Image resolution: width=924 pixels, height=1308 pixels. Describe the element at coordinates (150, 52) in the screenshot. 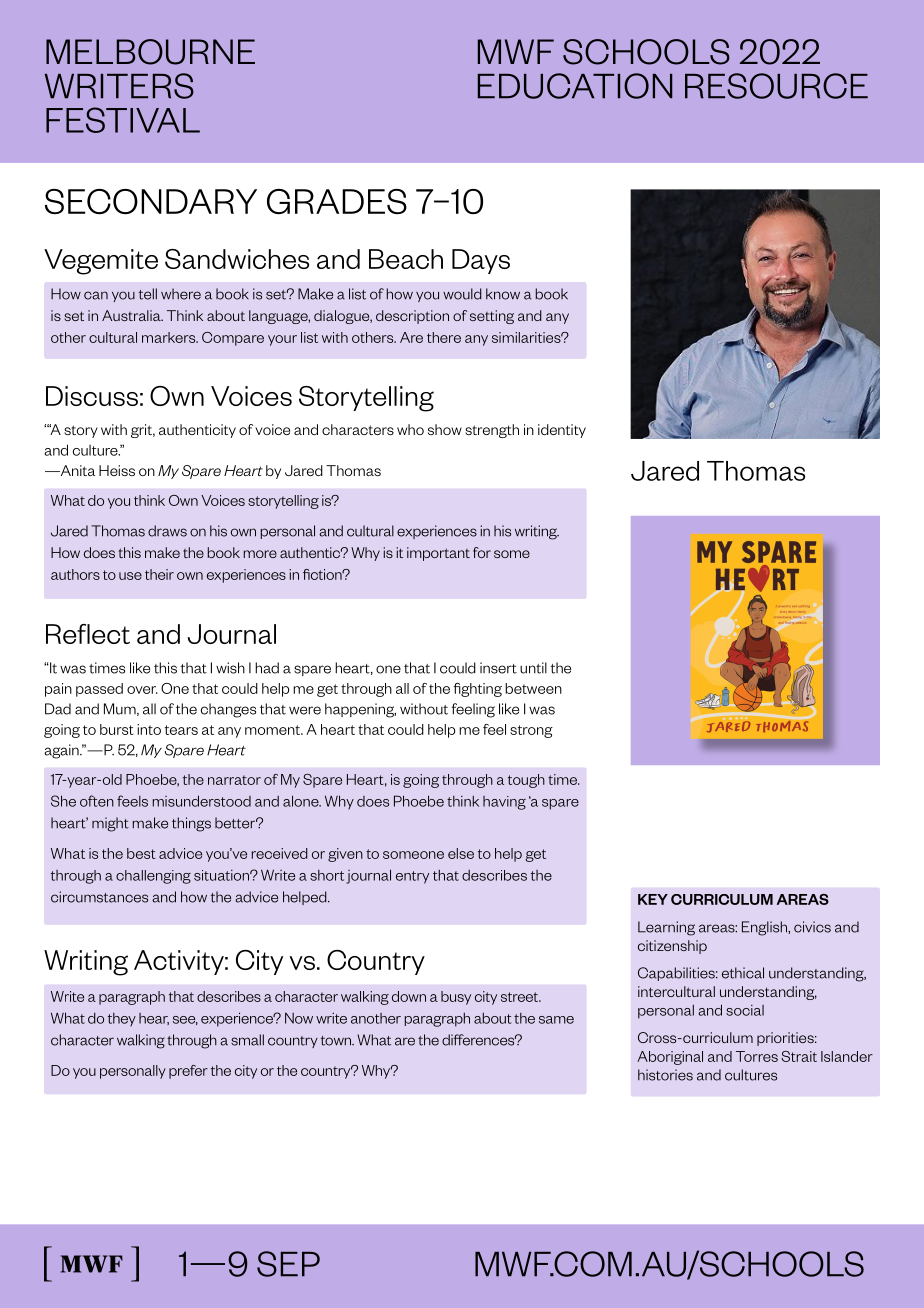

I see `MELBOURNE` at that location.
